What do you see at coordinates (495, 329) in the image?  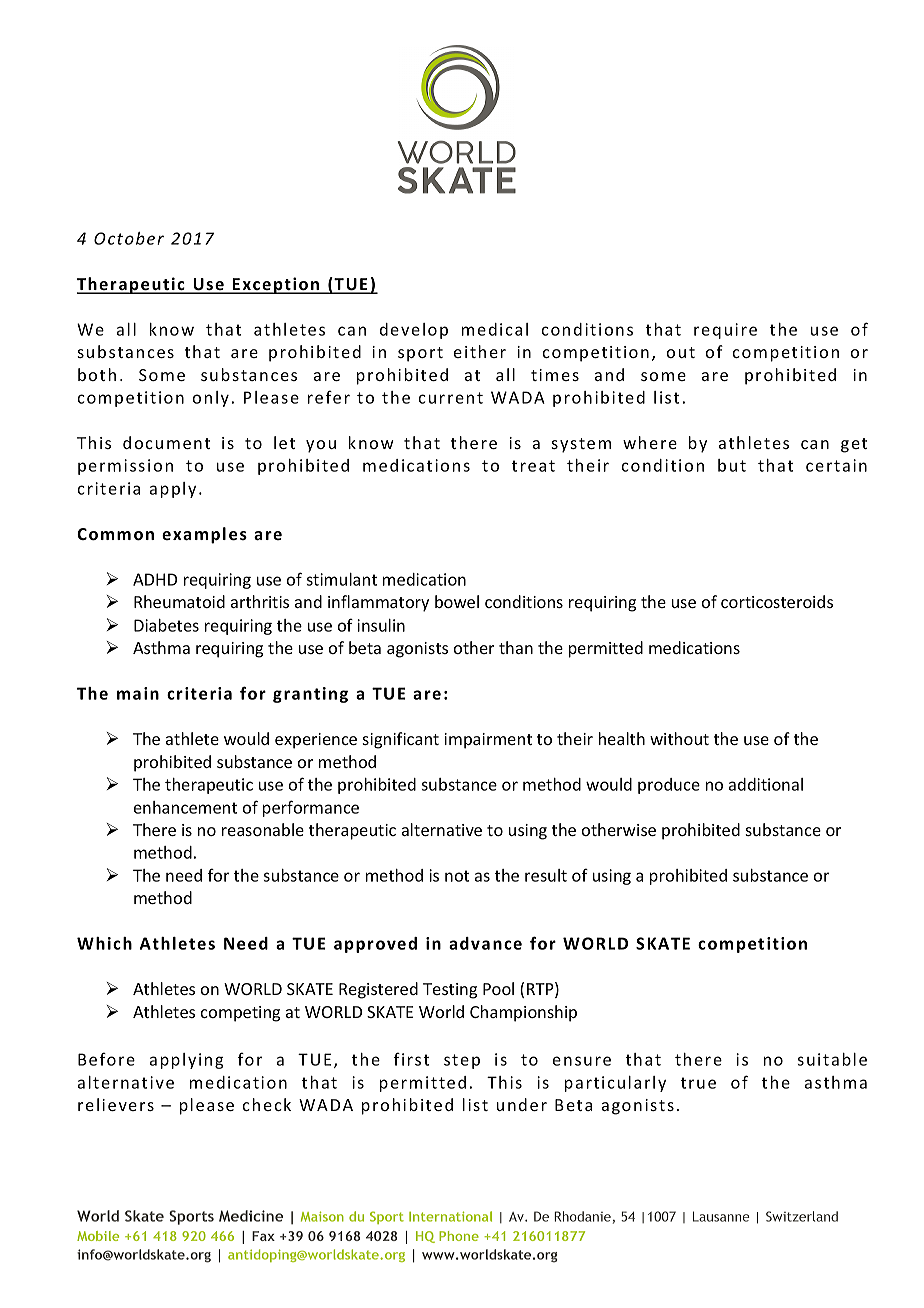 I see `medical` at bounding box center [495, 329].
